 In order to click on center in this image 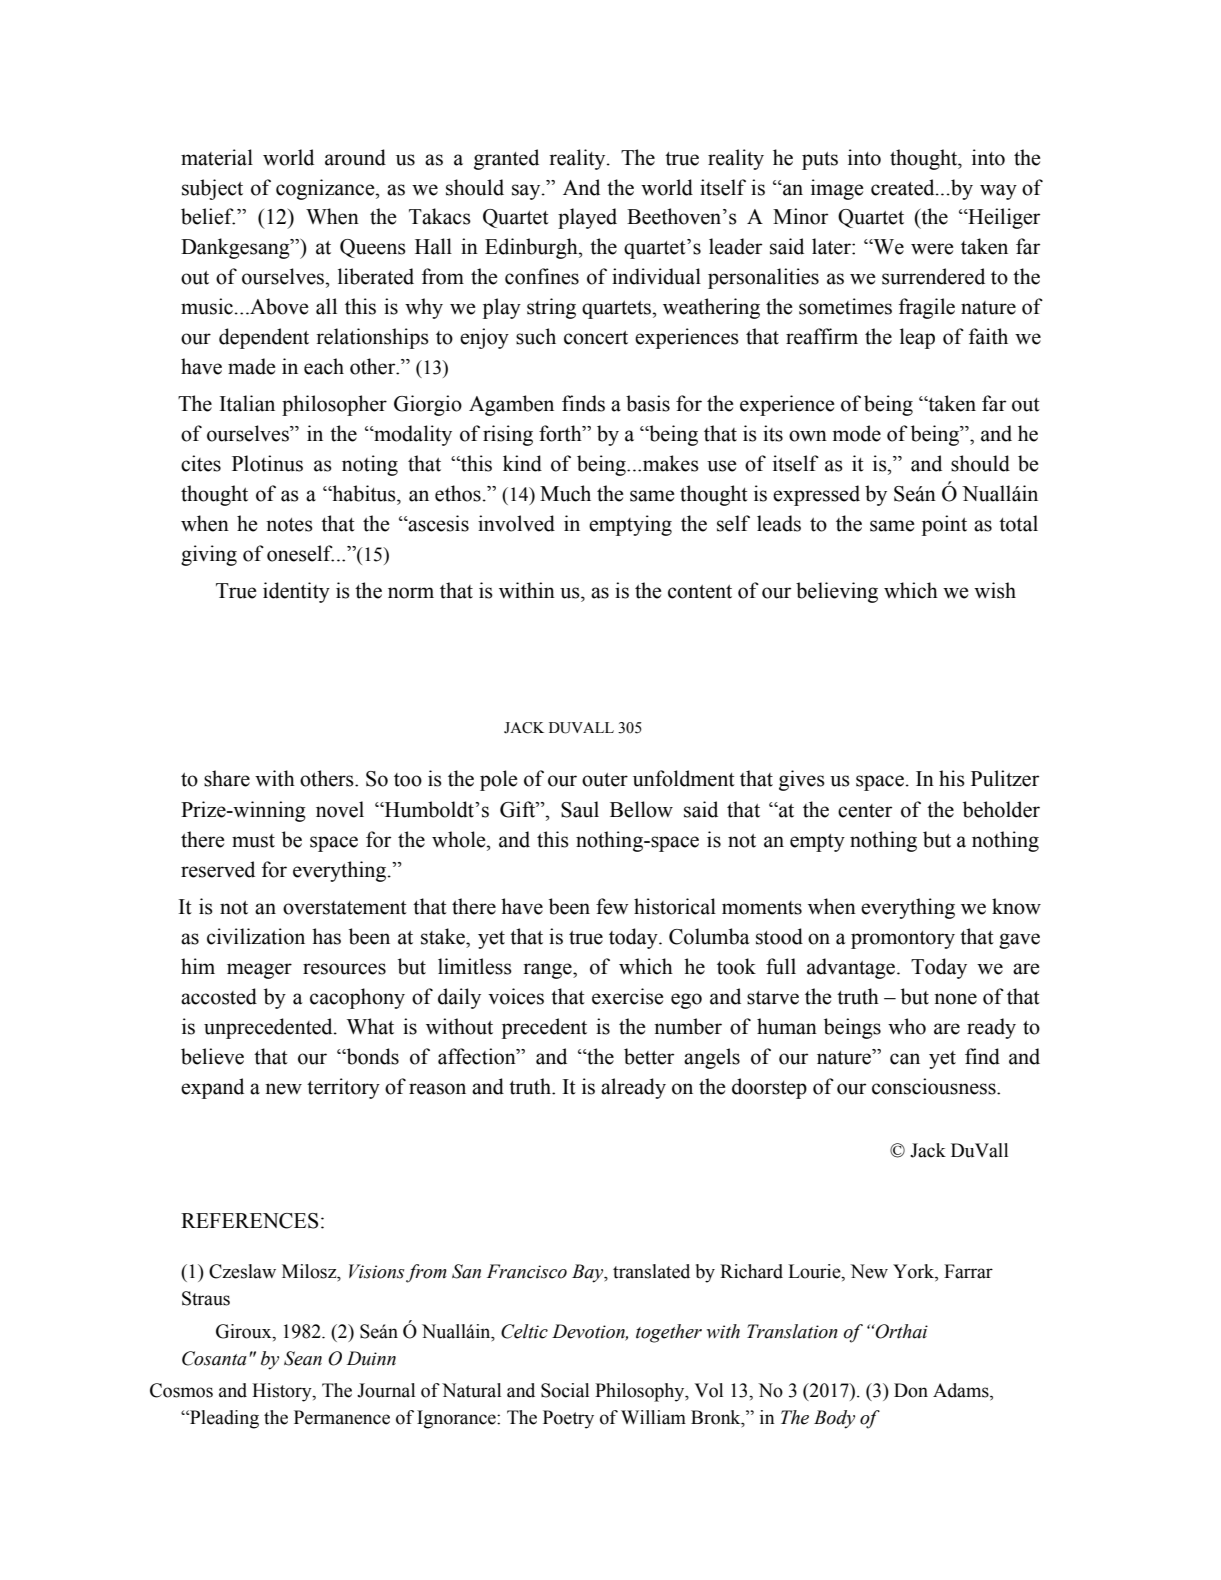, I will do `click(865, 811)`.
